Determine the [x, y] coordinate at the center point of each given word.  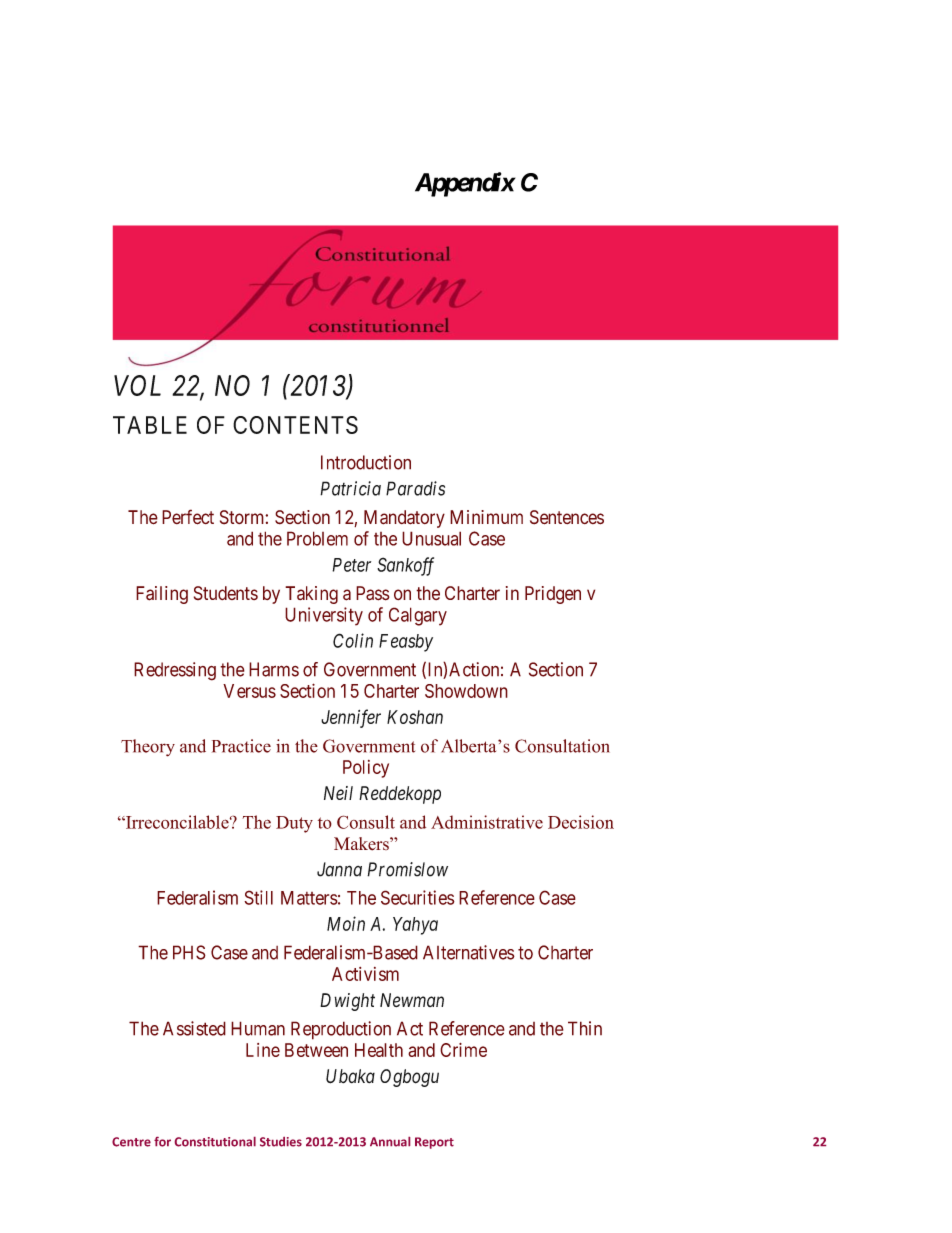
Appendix [465, 184]
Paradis [415, 488]
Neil [338, 793]
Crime [463, 1050]
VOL [137, 385]
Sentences [567, 517]
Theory [148, 748]
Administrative [487, 822]
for [162, 1142]
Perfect [188, 517]
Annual [390, 1142]
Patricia [350, 488]
